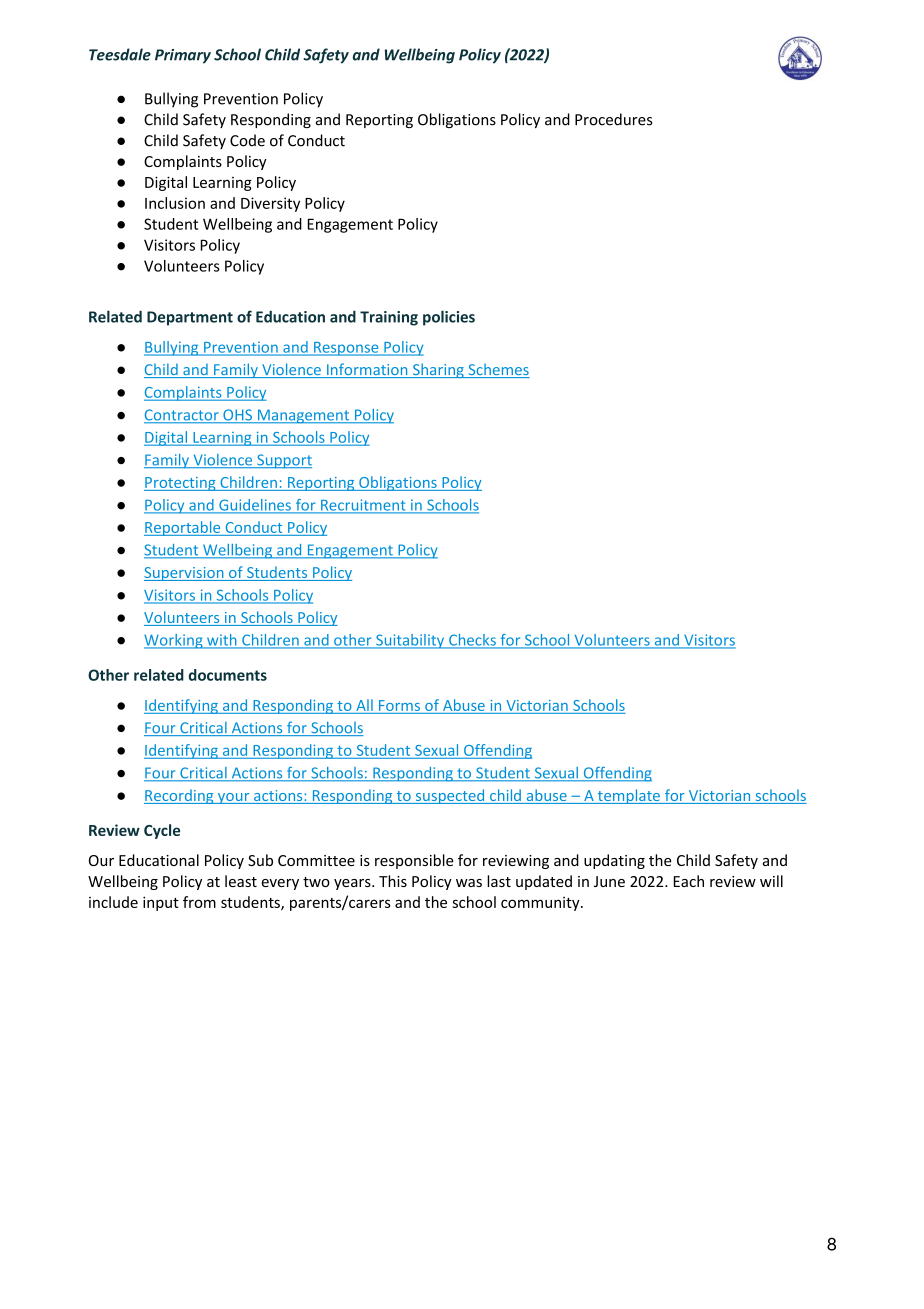 The width and height of the screenshot is (924, 1309). I want to click on Department, so click(190, 318).
